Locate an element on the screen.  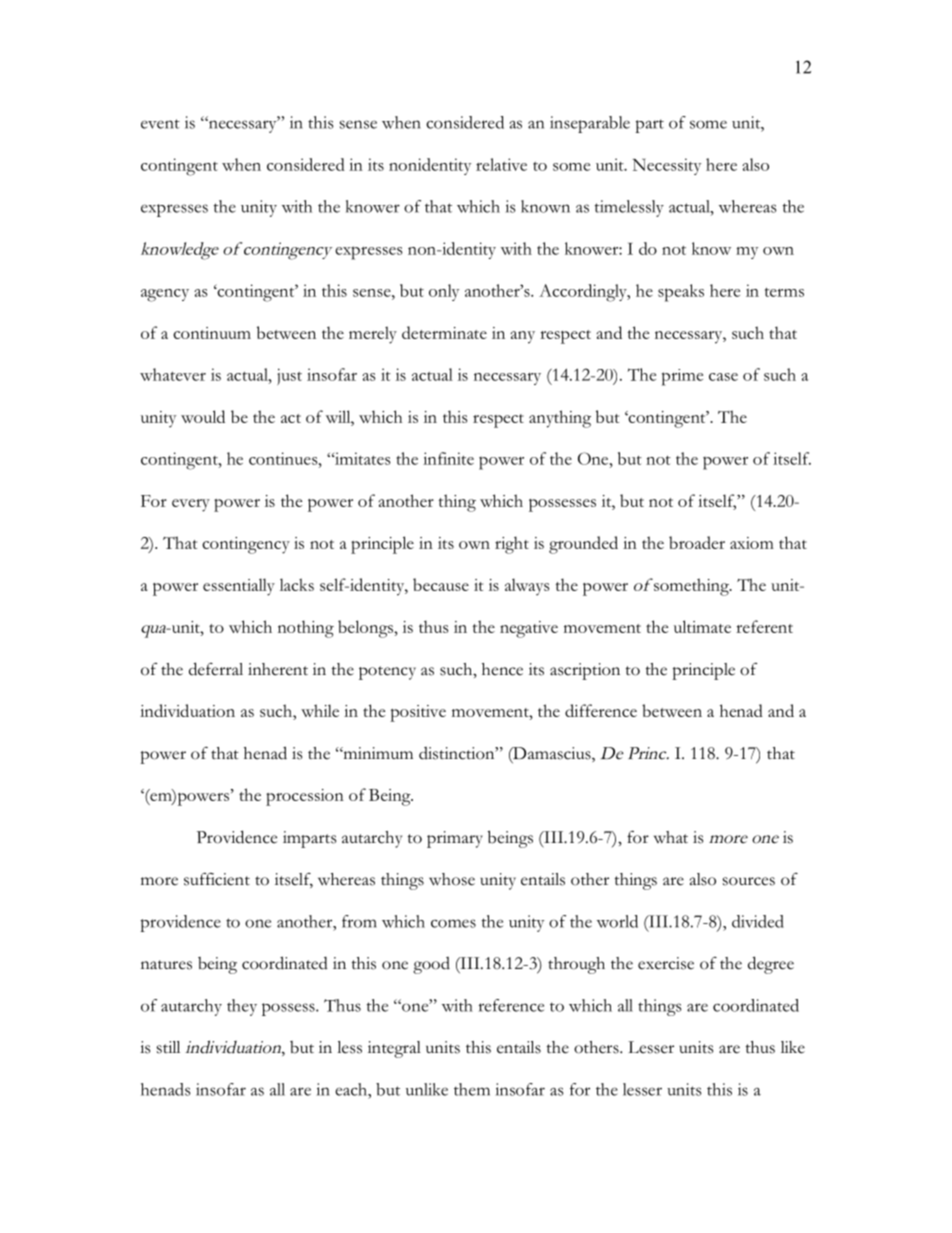
infinite is located at coordinates (448, 458).
